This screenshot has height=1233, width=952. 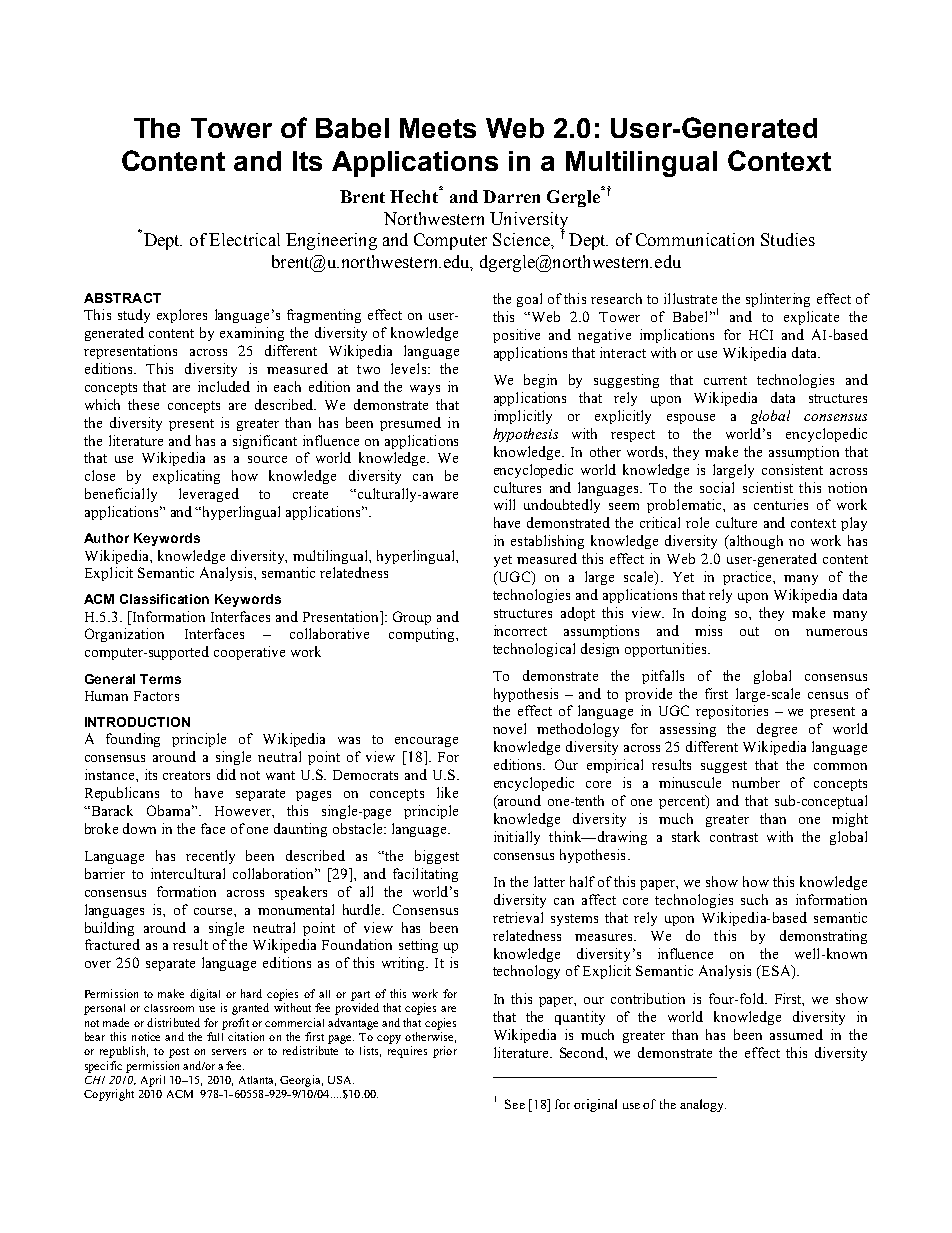 What do you see at coordinates (788, 239) in the screenshot?
I see `Studies` at bounding box center [788, 239].
